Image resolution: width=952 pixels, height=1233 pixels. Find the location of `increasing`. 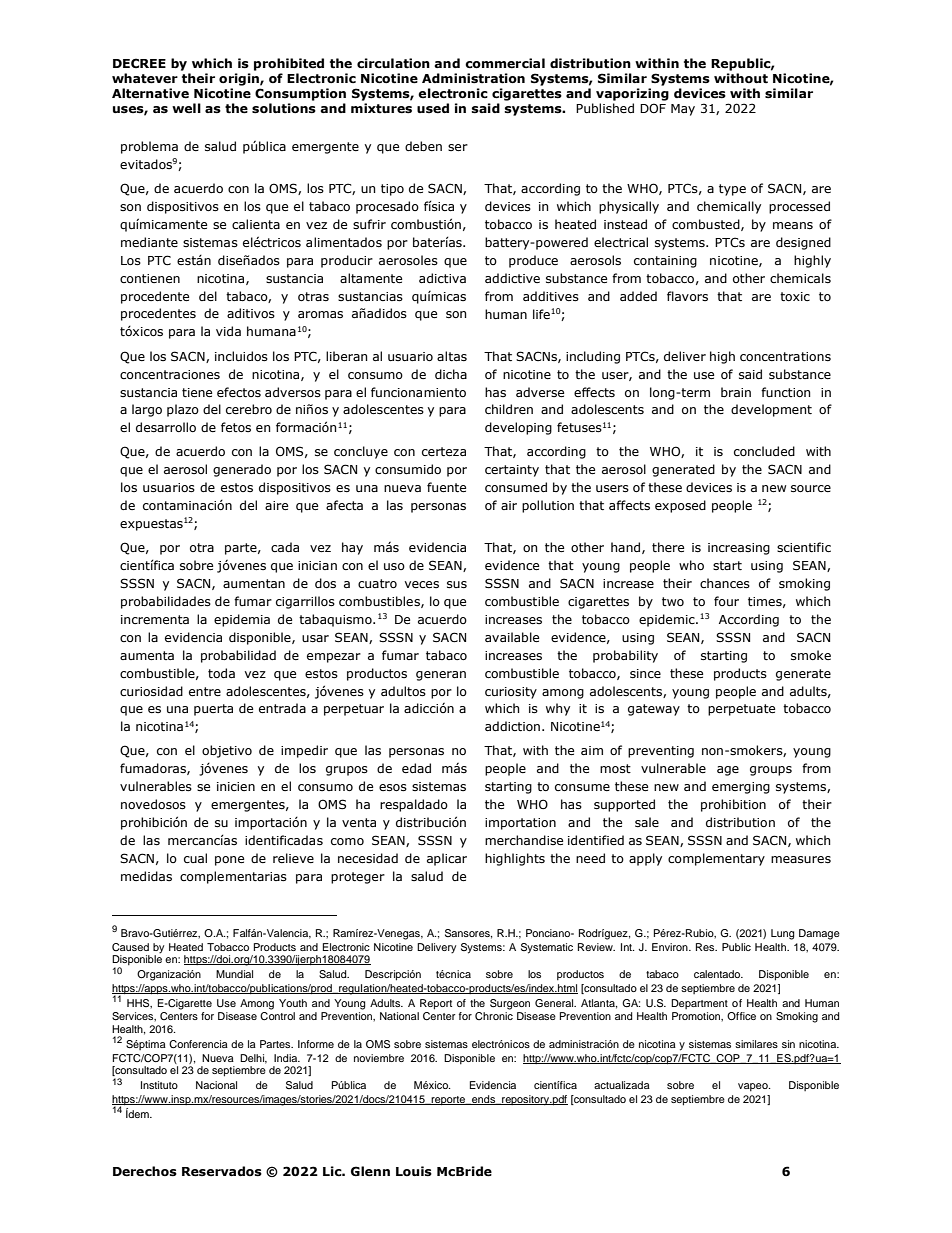

increasing is located at coordinates (739, 549).
